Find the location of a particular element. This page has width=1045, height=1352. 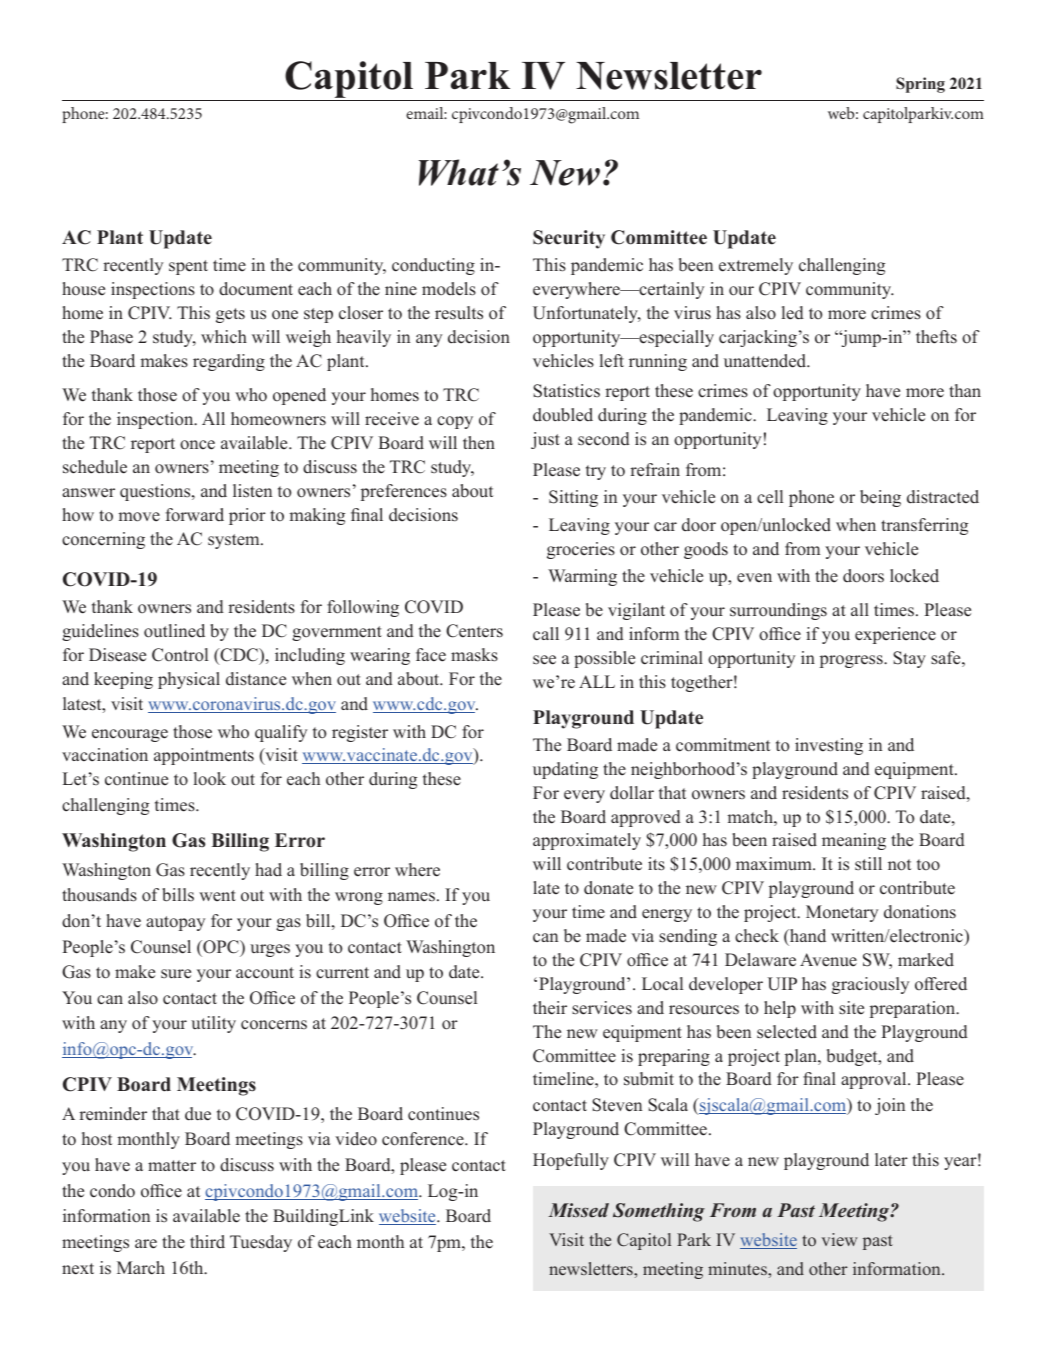

physical is located at coordinates (189, 680).
